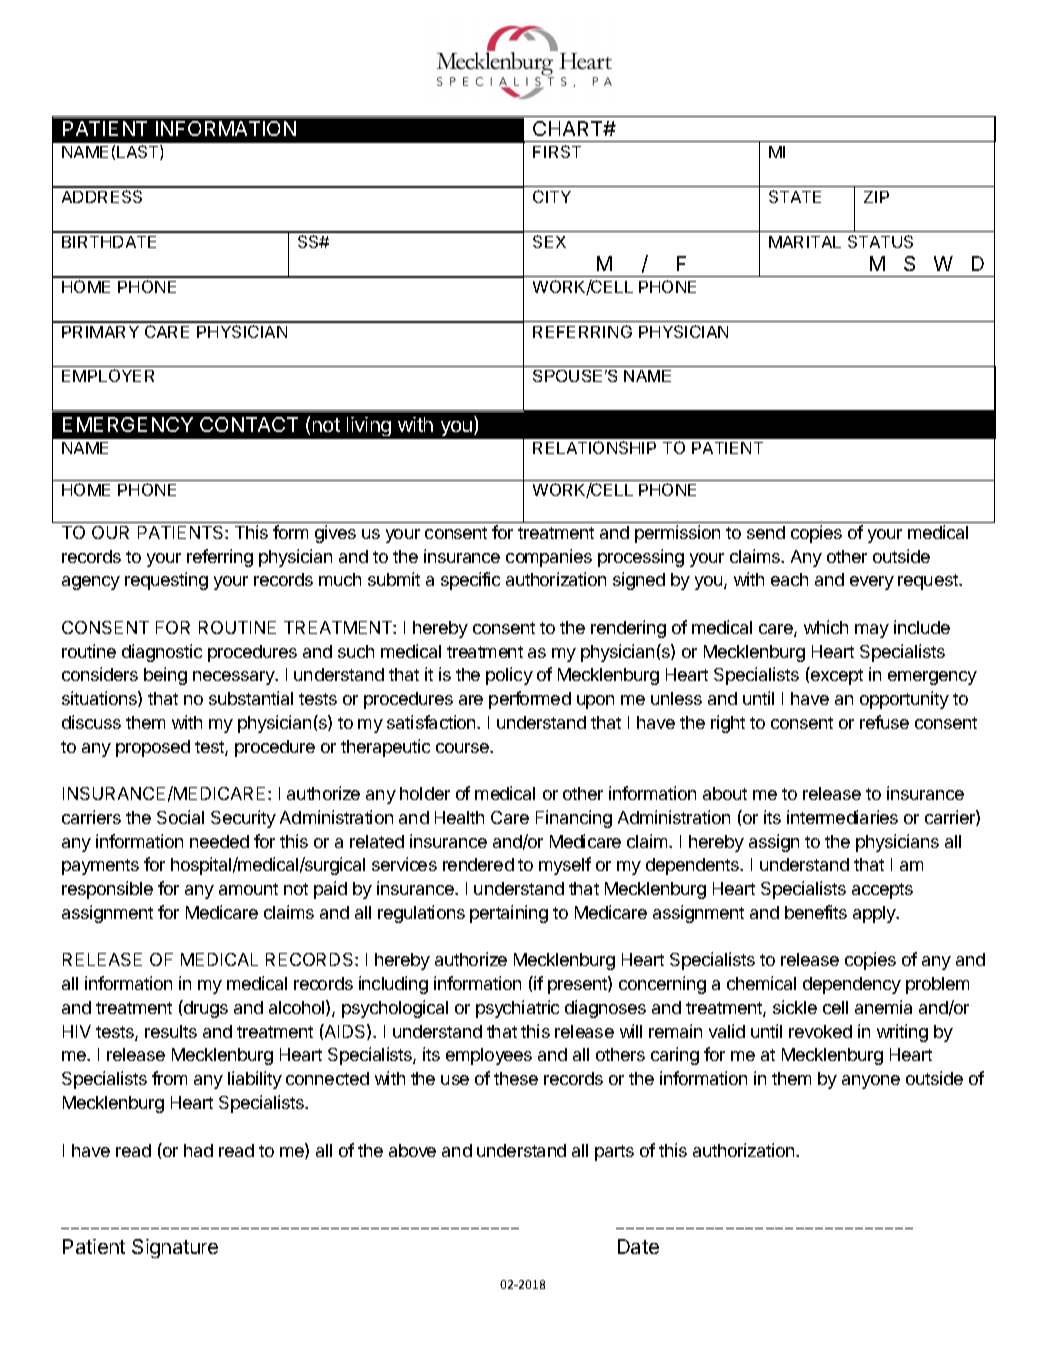 The image size is (1047, 1355). I want to click on Social, so click(180, 817).
